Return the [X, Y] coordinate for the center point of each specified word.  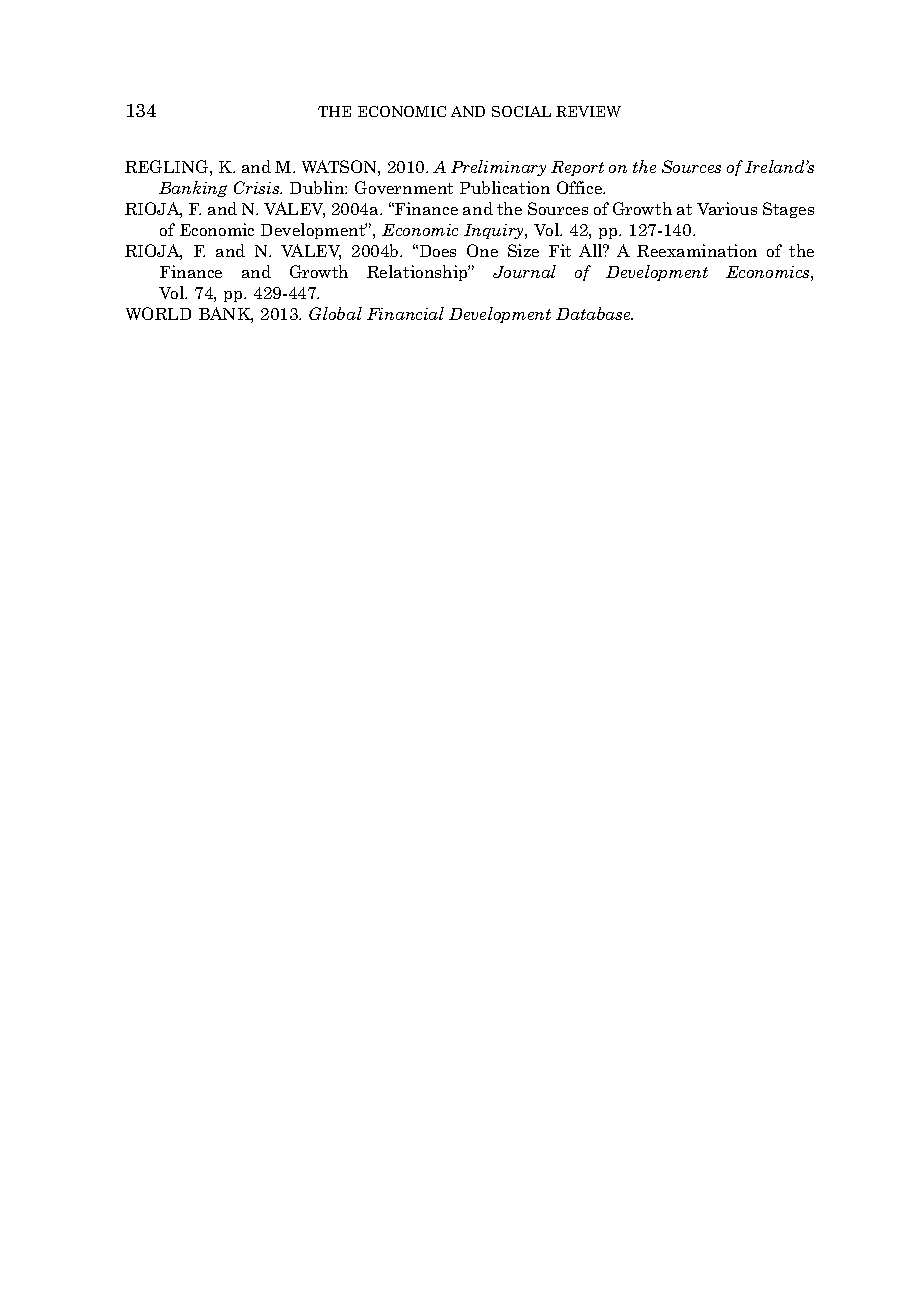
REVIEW [588, 111]
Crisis [258, 187]
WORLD [158, 313]
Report [577, 168]
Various [727, 208]
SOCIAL [521, 111]
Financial [405, 313]
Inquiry [495, 231]
